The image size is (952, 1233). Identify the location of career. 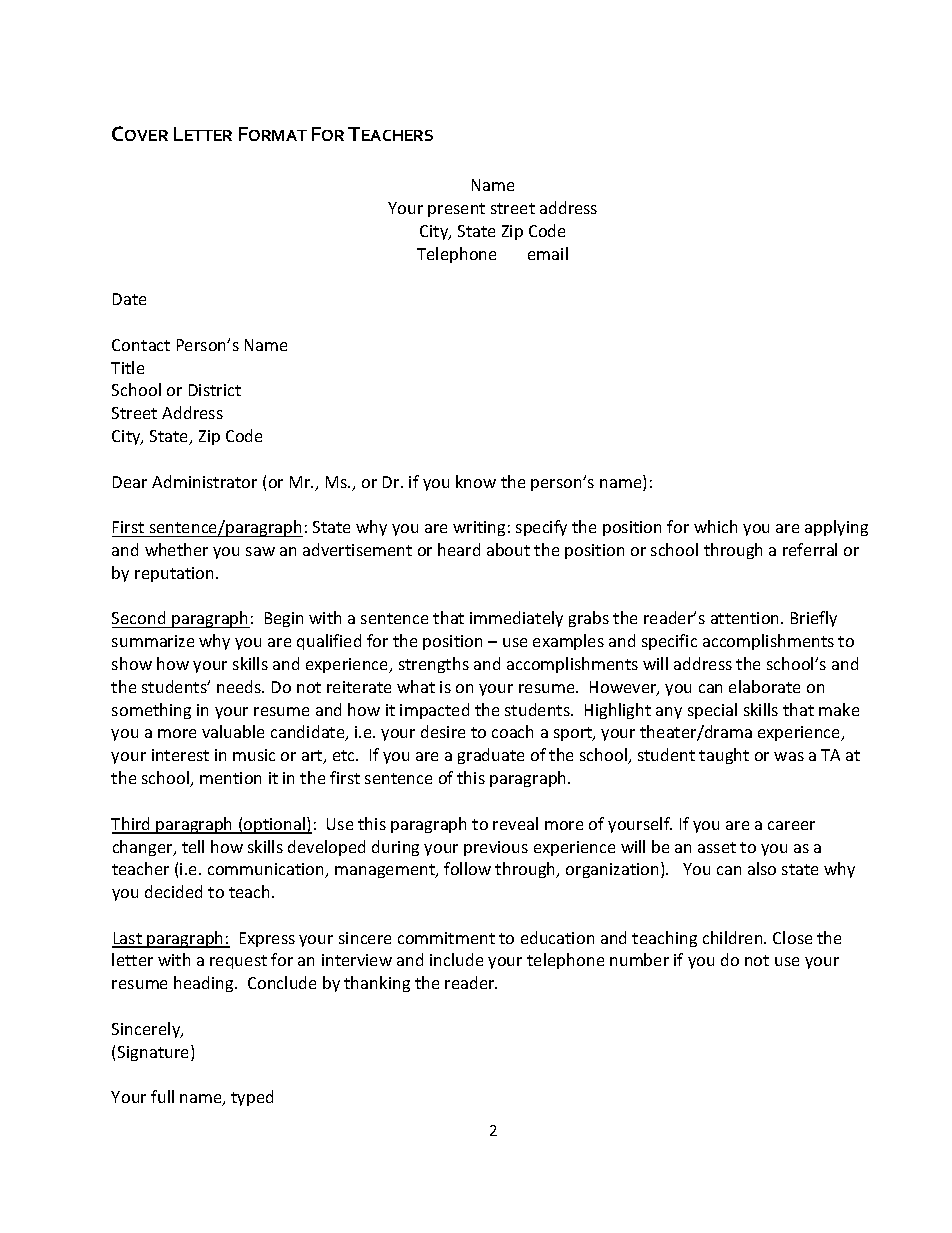
(791, 825).
